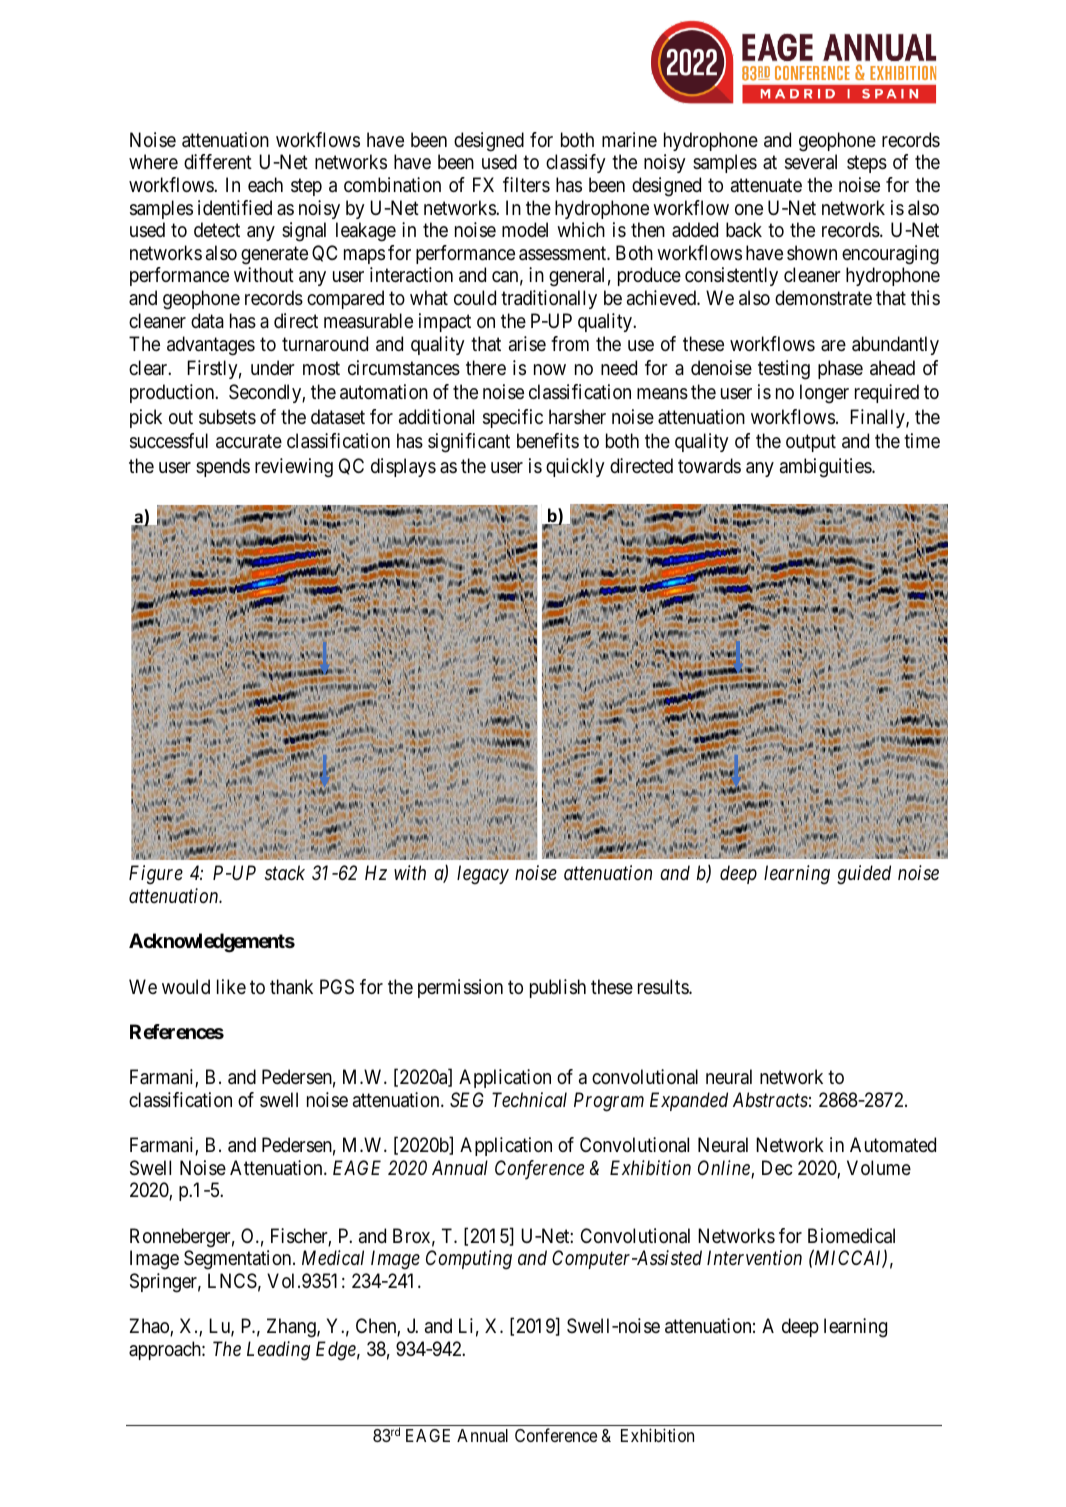 The image size is (1066, 1507). Describe the element at coordinates (575, 467) in the screenshot. I see `quickly` at that location.
